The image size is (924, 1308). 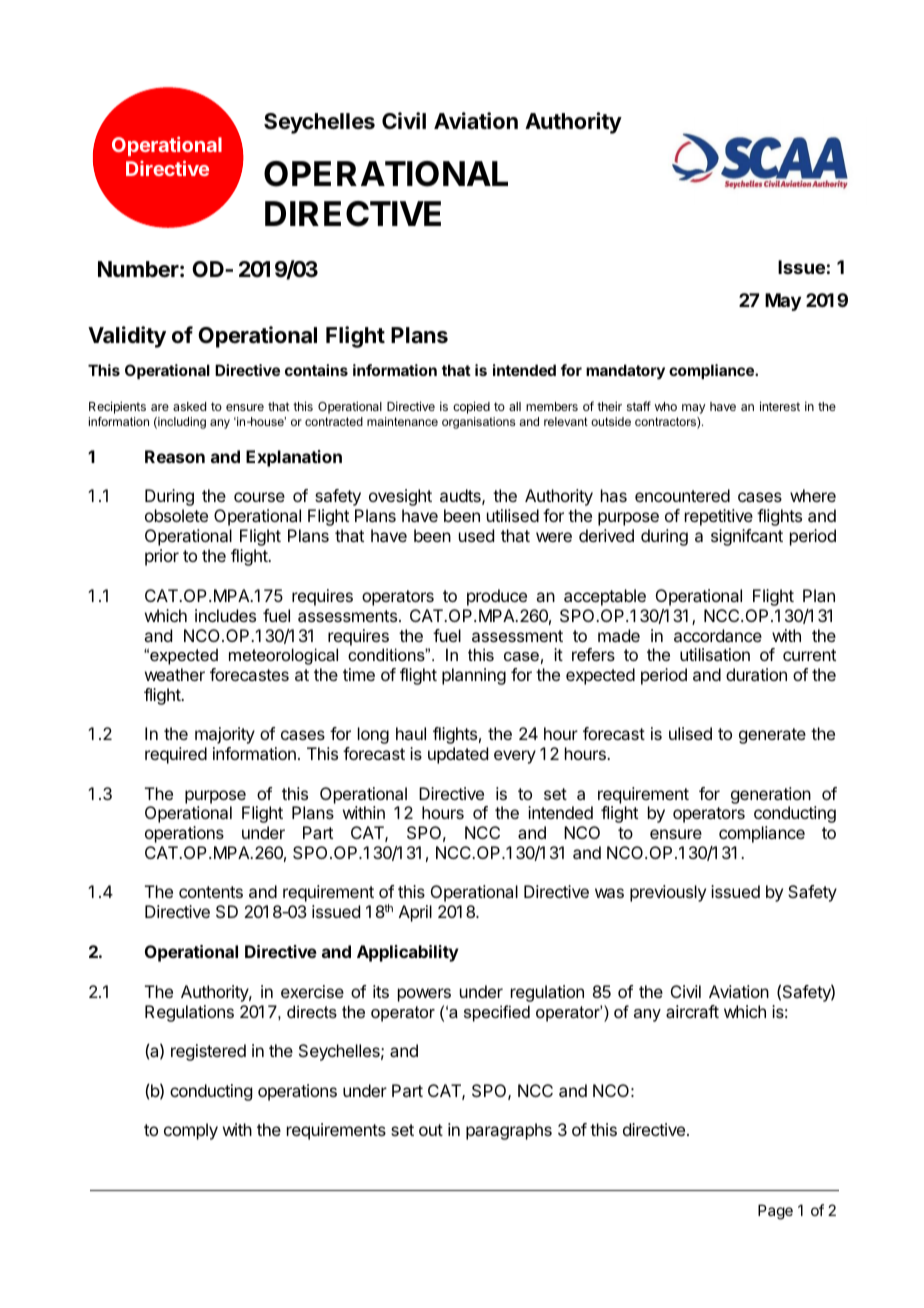 I want to click on asked, so click(x=189, y=406).
